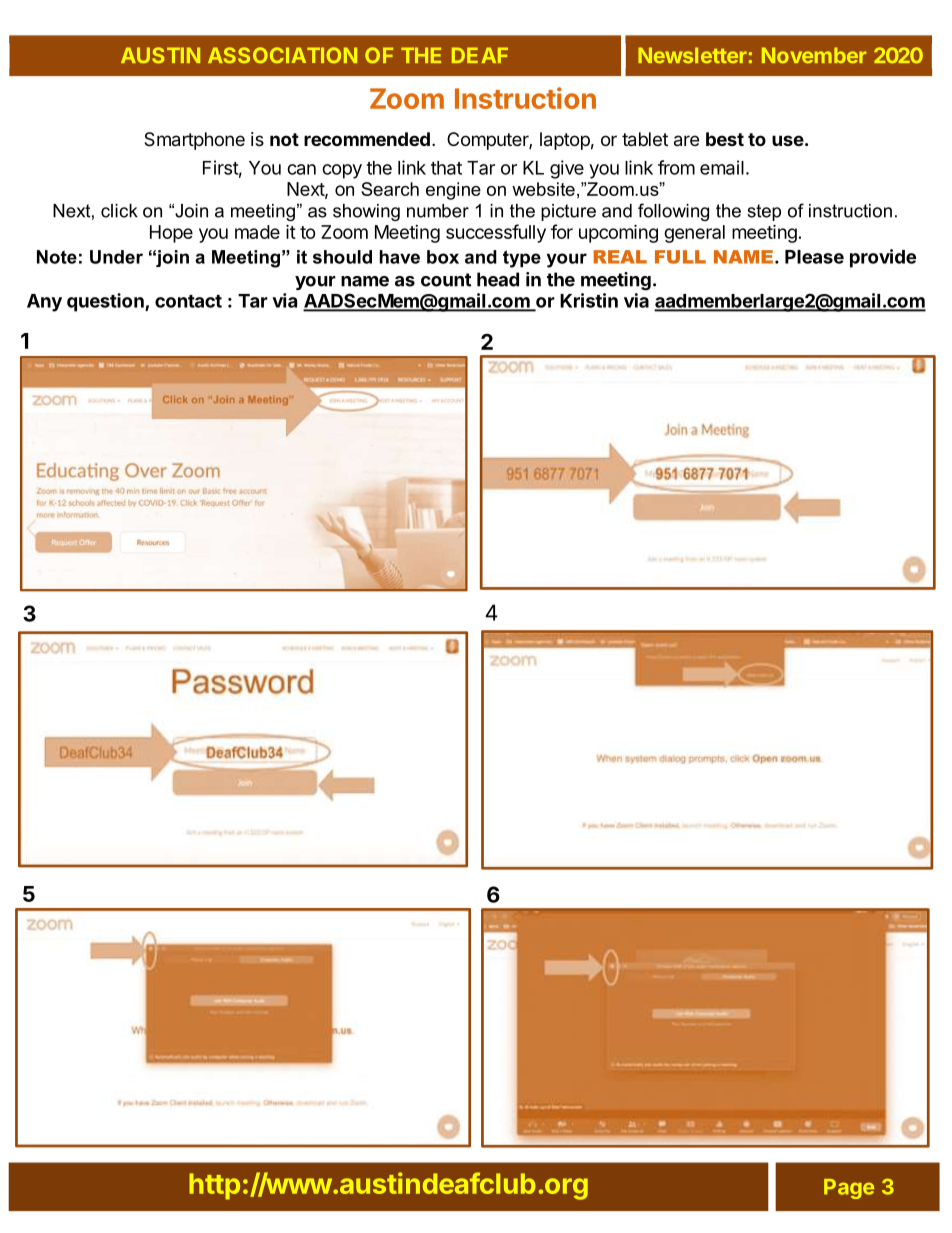 This image has width=952, height=1233. What do you see at coordinates (849, 1189) in the image?
I see `Page` at bounding box center [849, 1189].
